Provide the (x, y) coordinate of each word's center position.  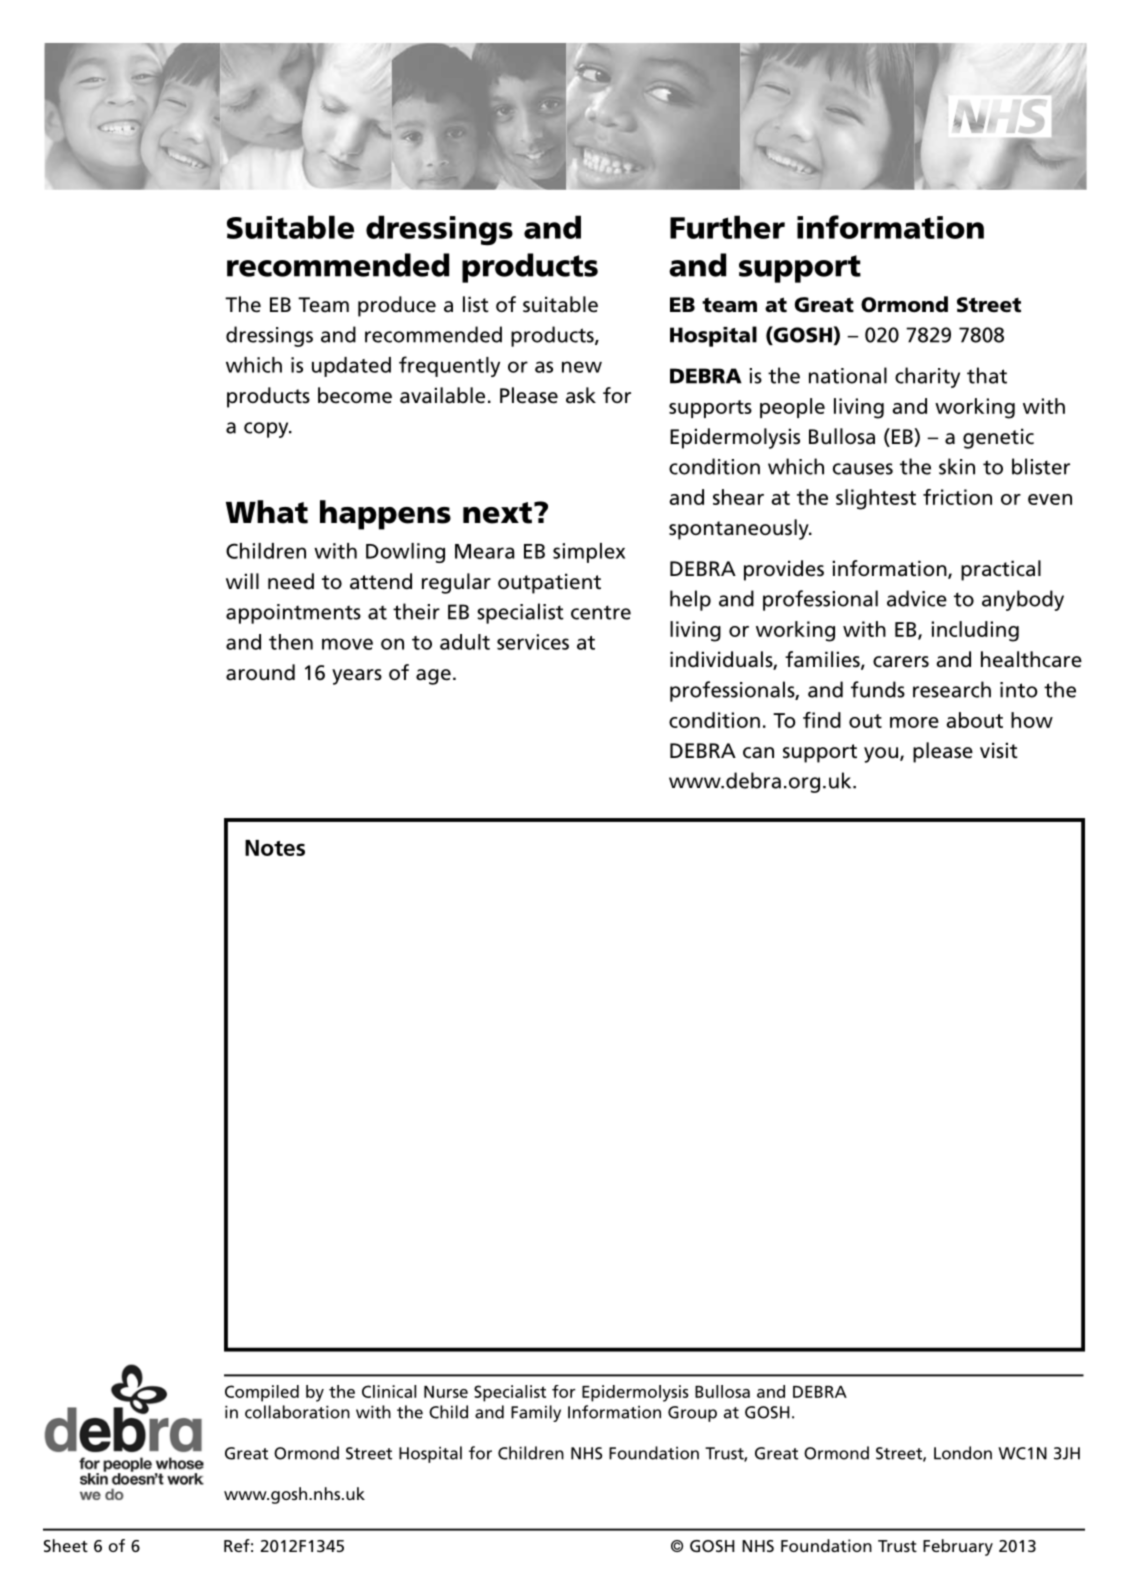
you (882, 755)
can (758, 753)
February (958, 1547)
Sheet (66, 1545)
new (582, 367)
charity (927, 377)
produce (397, 306)
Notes (275, 848)
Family (536, 1413)
